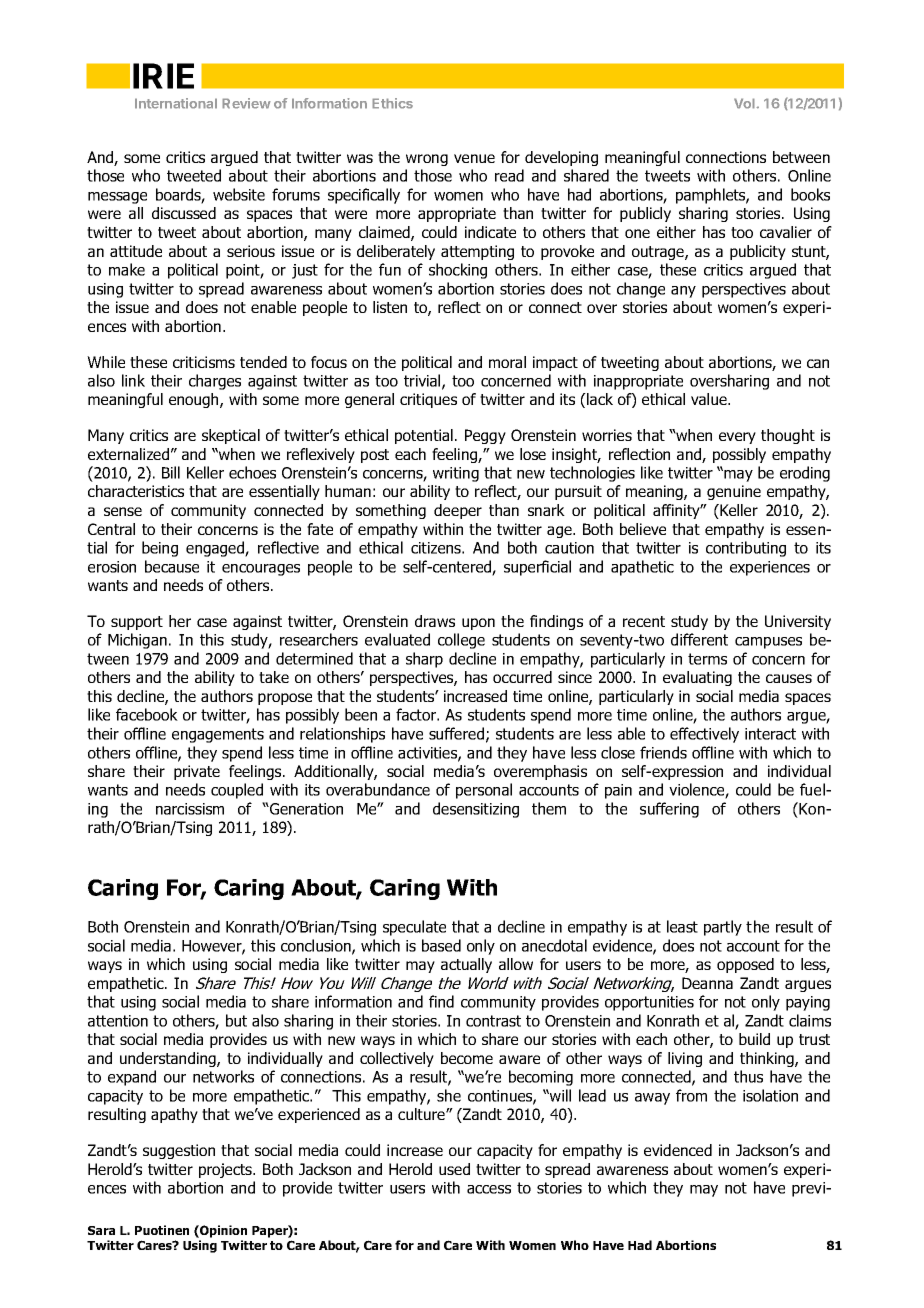 The width and height of the image is (924, 1308). What do you see at coordinates (745, 103) in the image?
I see `Vol` at bounding box center [745, 103].
